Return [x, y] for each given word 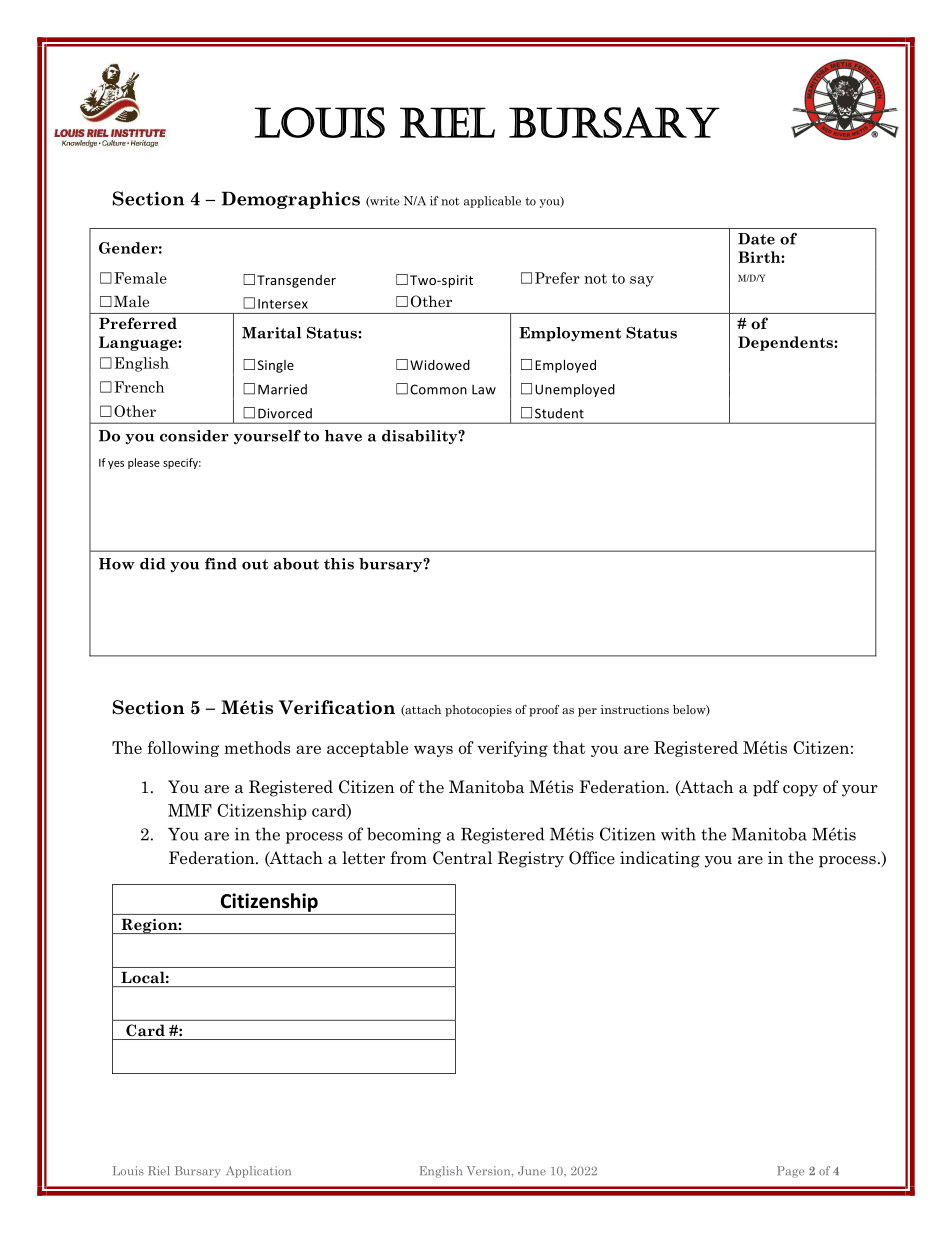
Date [756, 239]
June [532, 1171]
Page [790, 1172]
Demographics [291, 200]
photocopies [478, 711]
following [183, 749]
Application [258, 1172]
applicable [492, 202]
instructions [634, 709]
